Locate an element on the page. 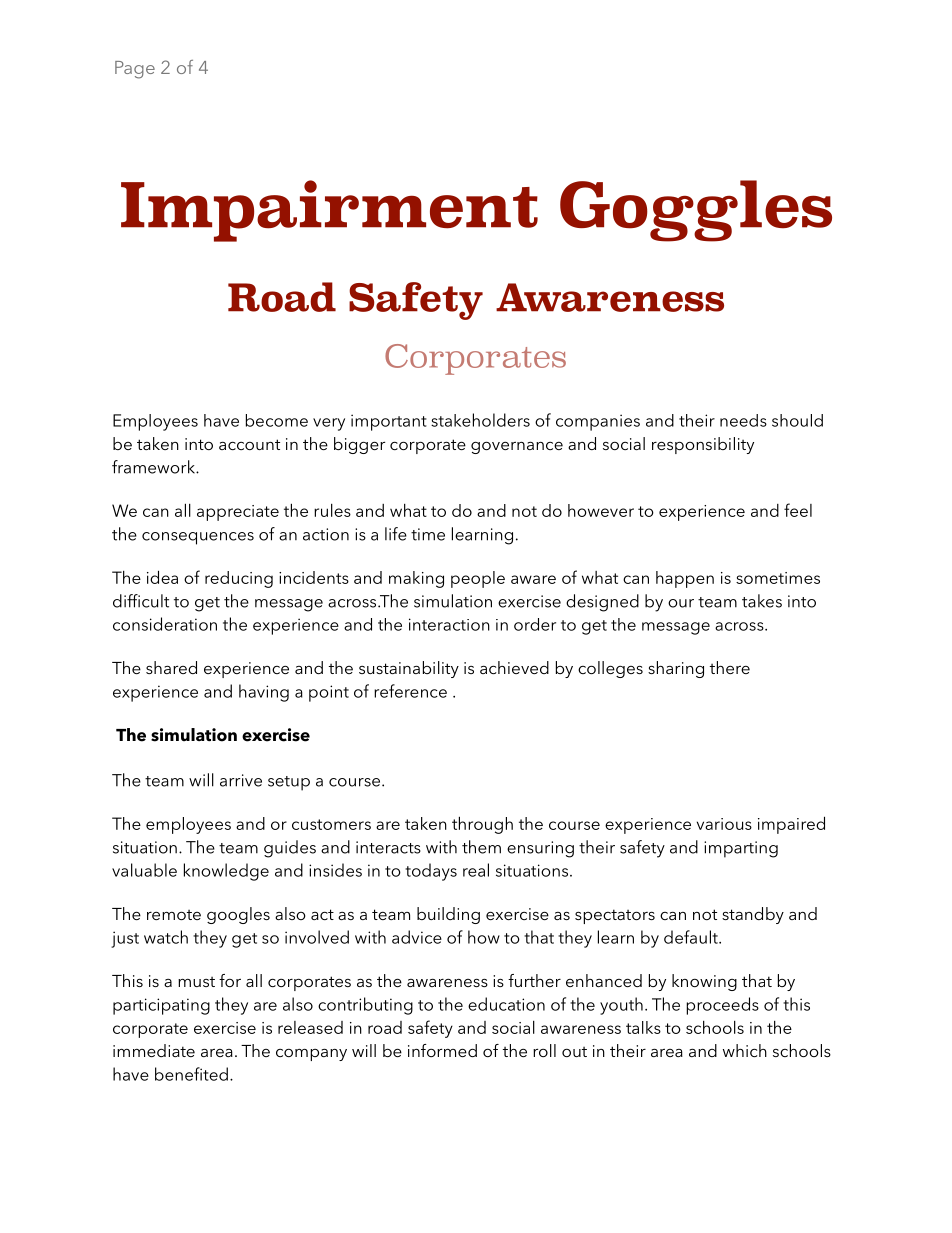 This document has height=1233, width=952. benefited is located at coordinates (191, 1074).
